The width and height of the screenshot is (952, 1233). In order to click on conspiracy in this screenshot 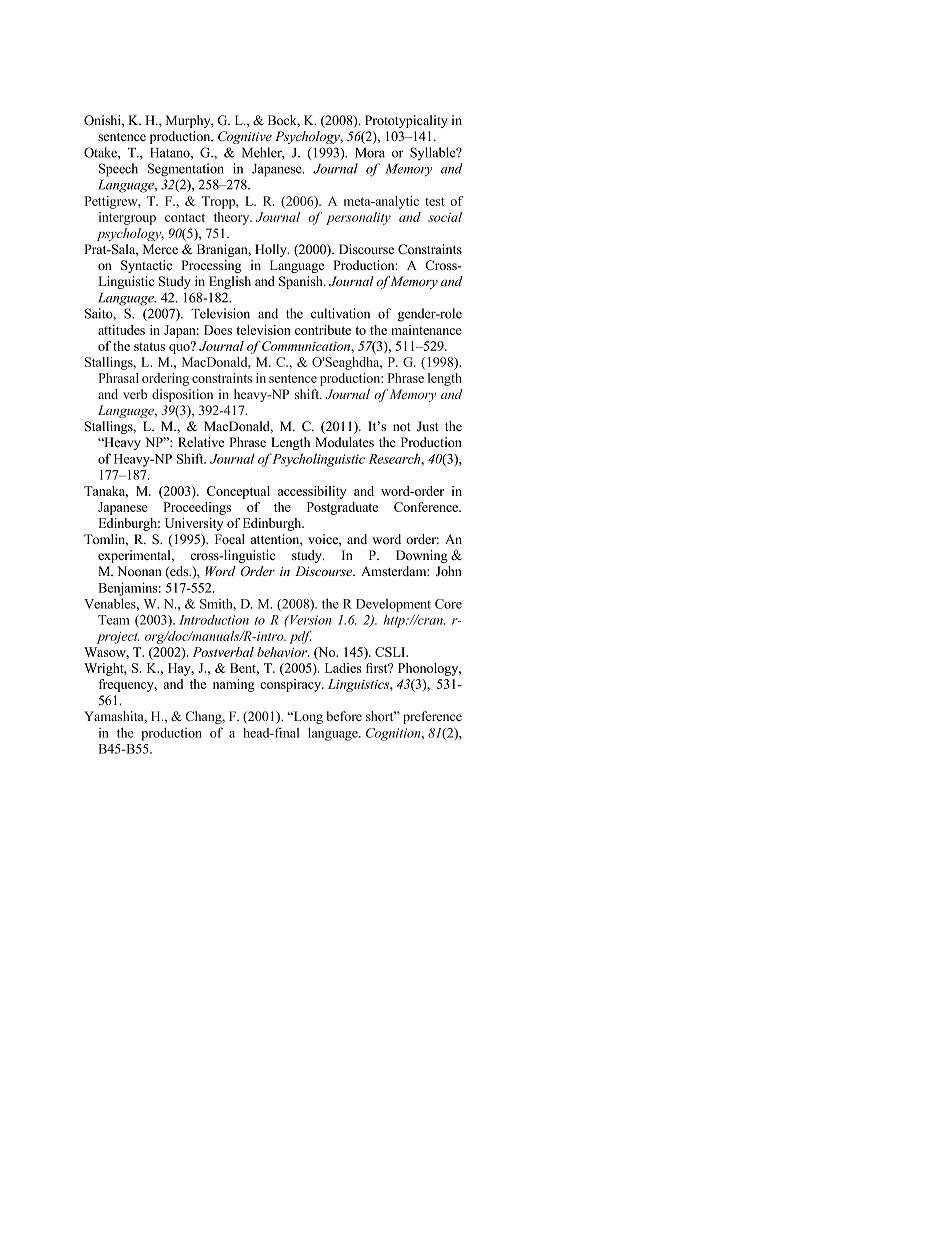, I will do `click(292, 685)`.
